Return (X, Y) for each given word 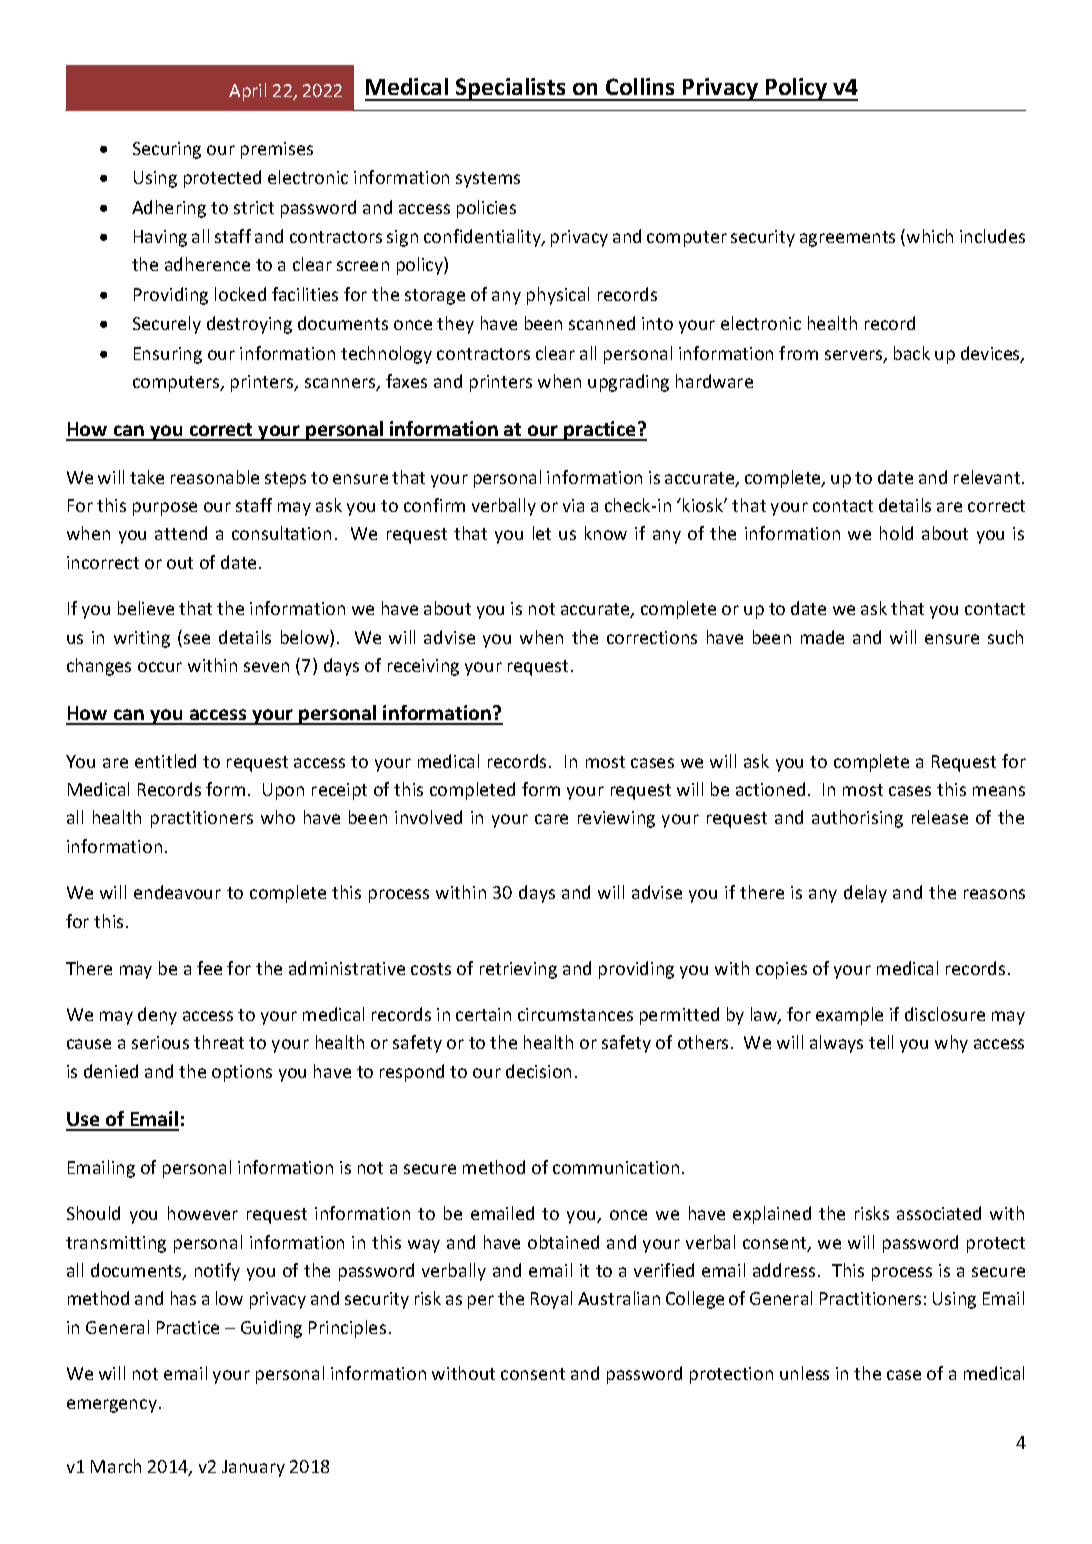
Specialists (511, 89)
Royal (551, 1300)
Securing (167, 150)
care (551, 819)
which (930, 236)
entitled (165, 761)
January (253, 1468)
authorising (857, 819)
